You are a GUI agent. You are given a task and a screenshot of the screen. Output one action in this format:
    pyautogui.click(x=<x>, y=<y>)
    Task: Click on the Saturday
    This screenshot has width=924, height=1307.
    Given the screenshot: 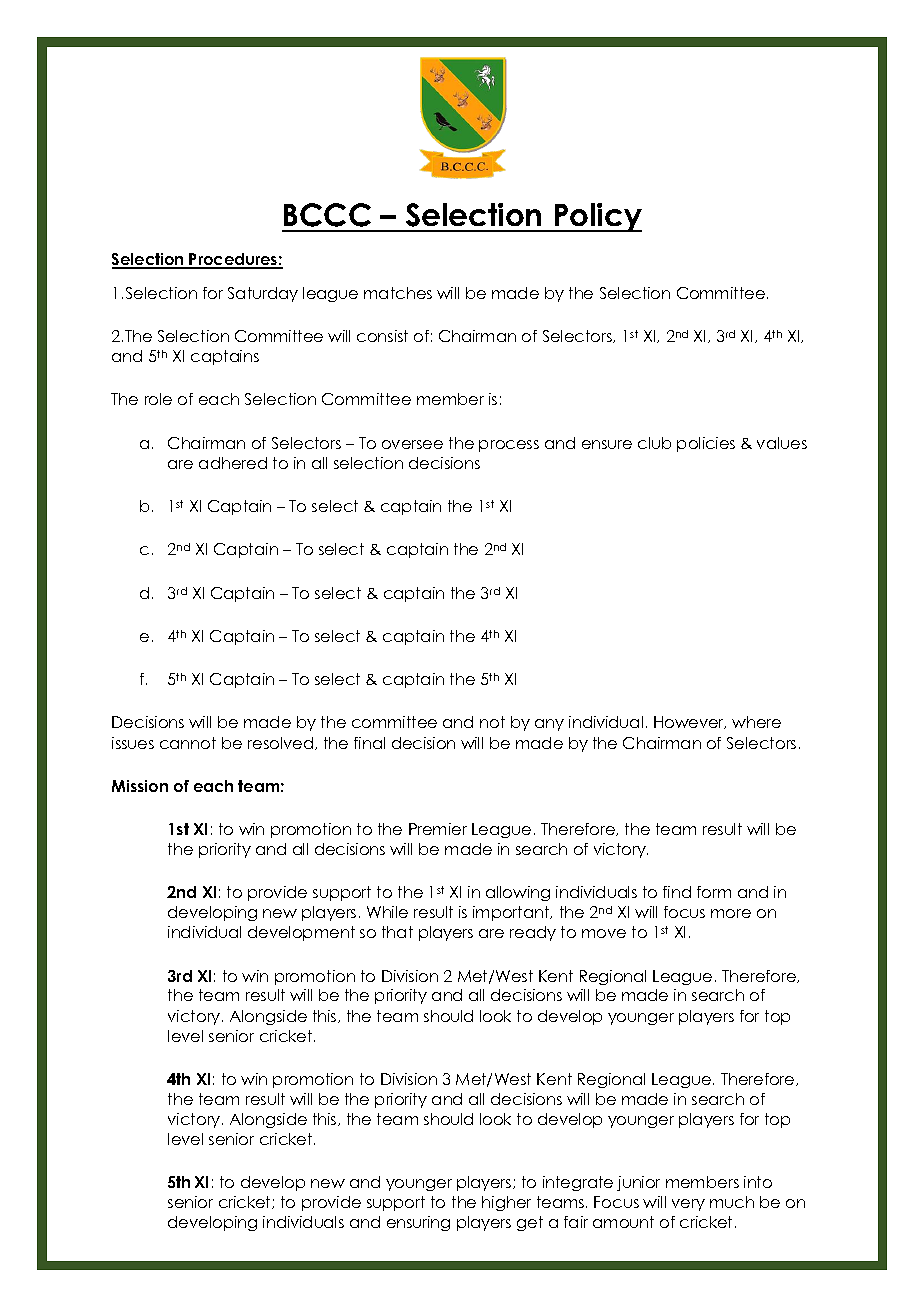 What is the action you would take?
    pyautogui.click(x=263, y=294)
